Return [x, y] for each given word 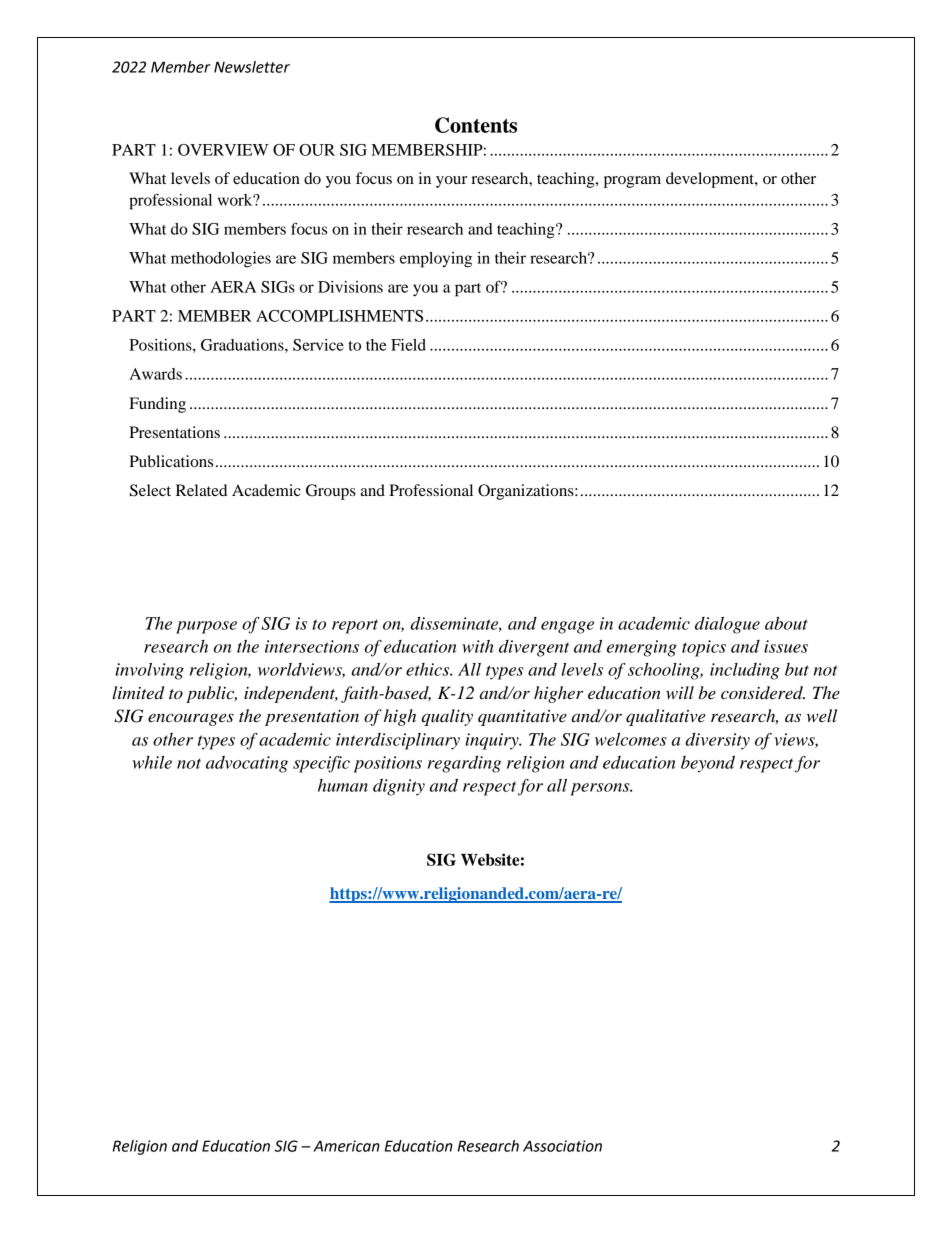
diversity [717, 741]
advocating [247, 764]
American [346, 1146]
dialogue [727, 625]
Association [562, 1146]
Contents [476, 125]
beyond [708, 764]
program [632, 182]
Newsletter [252, 67]
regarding [464, 764]
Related [201, 490]
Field [408, 345]
